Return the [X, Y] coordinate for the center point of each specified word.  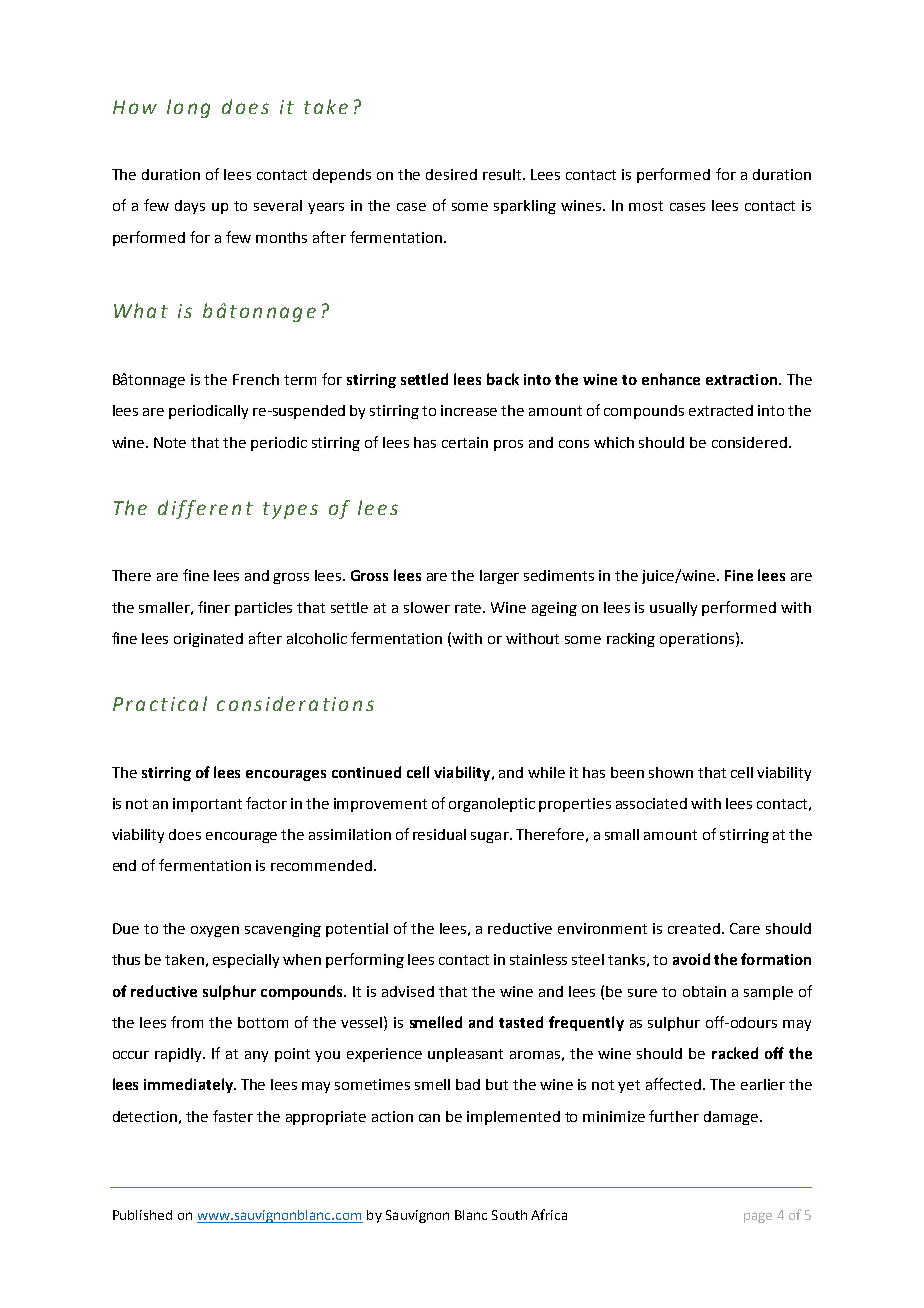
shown [671, 772]
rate [469, 608]
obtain [704, 991]
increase [469, 410]
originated [208, 640]
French [256, 379]
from [187, 1022]
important [207, 805]
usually [673, 609]
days [190, 207]
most [646, 206]
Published [142, 1215]
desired [451, 174]
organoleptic [492, 805]
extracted [721, 410]
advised [408, 991]
